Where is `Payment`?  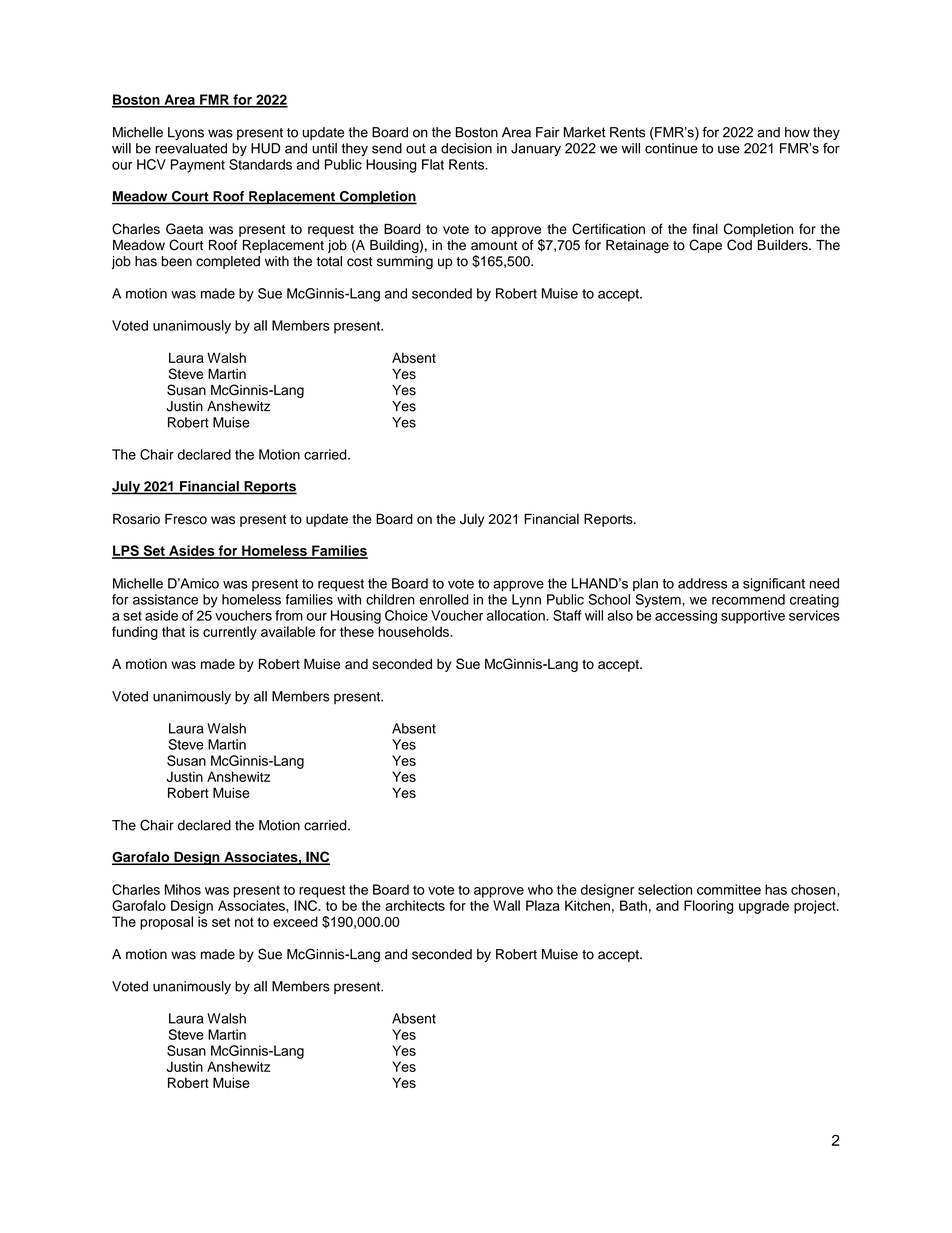
Payment is located at coordinates (198, 166).
